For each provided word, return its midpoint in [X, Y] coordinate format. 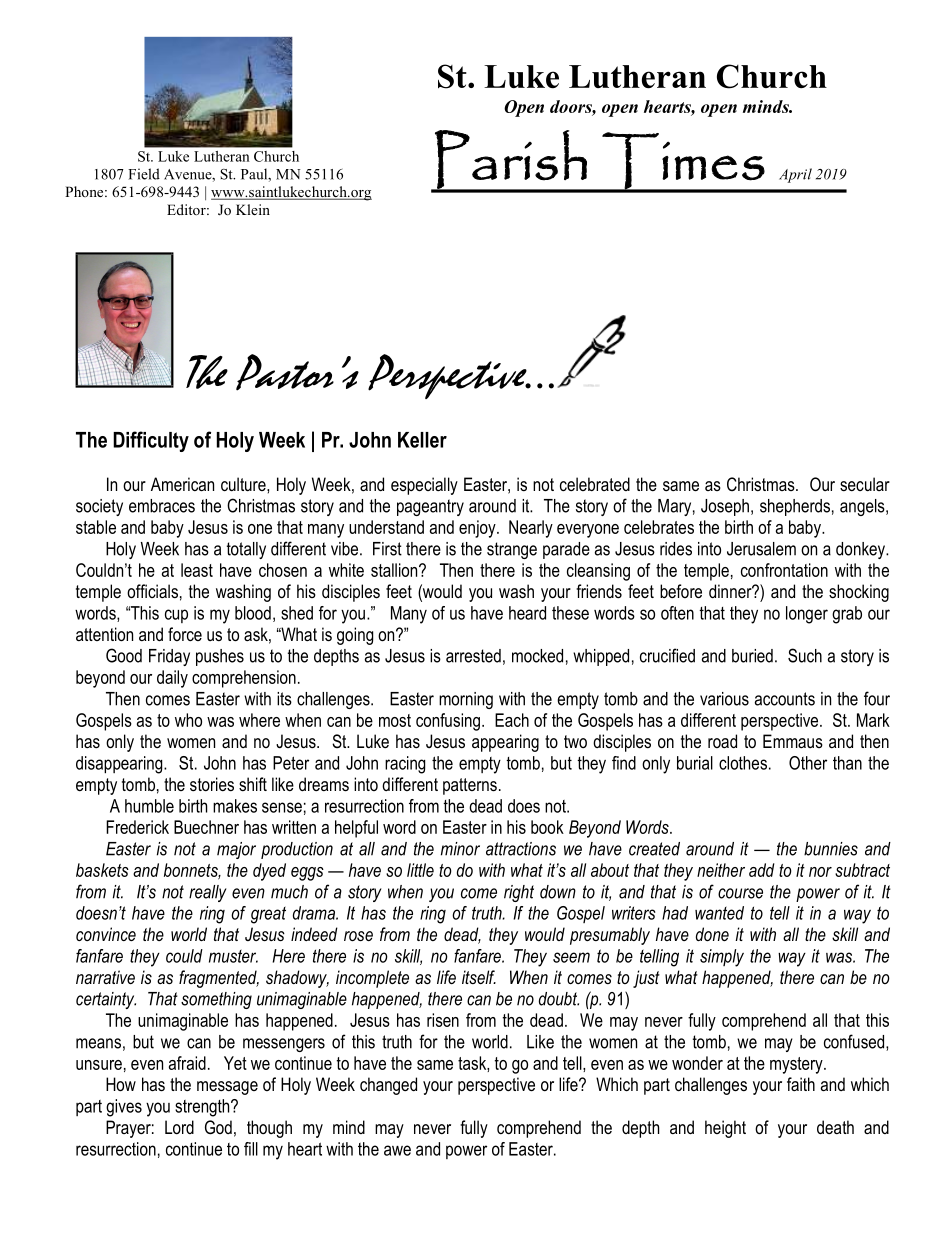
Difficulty [151, 441]
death [835, 1127]
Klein [253, 209]
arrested [473, 656]
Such [805, 655]
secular [865, 484]
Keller [422, 440]
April [795, 175]
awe [397, 1150]
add [762, 870]
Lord [179, 1127]
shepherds [795, 507]
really [208, 893]
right [519, 893]
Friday [169, 657]
